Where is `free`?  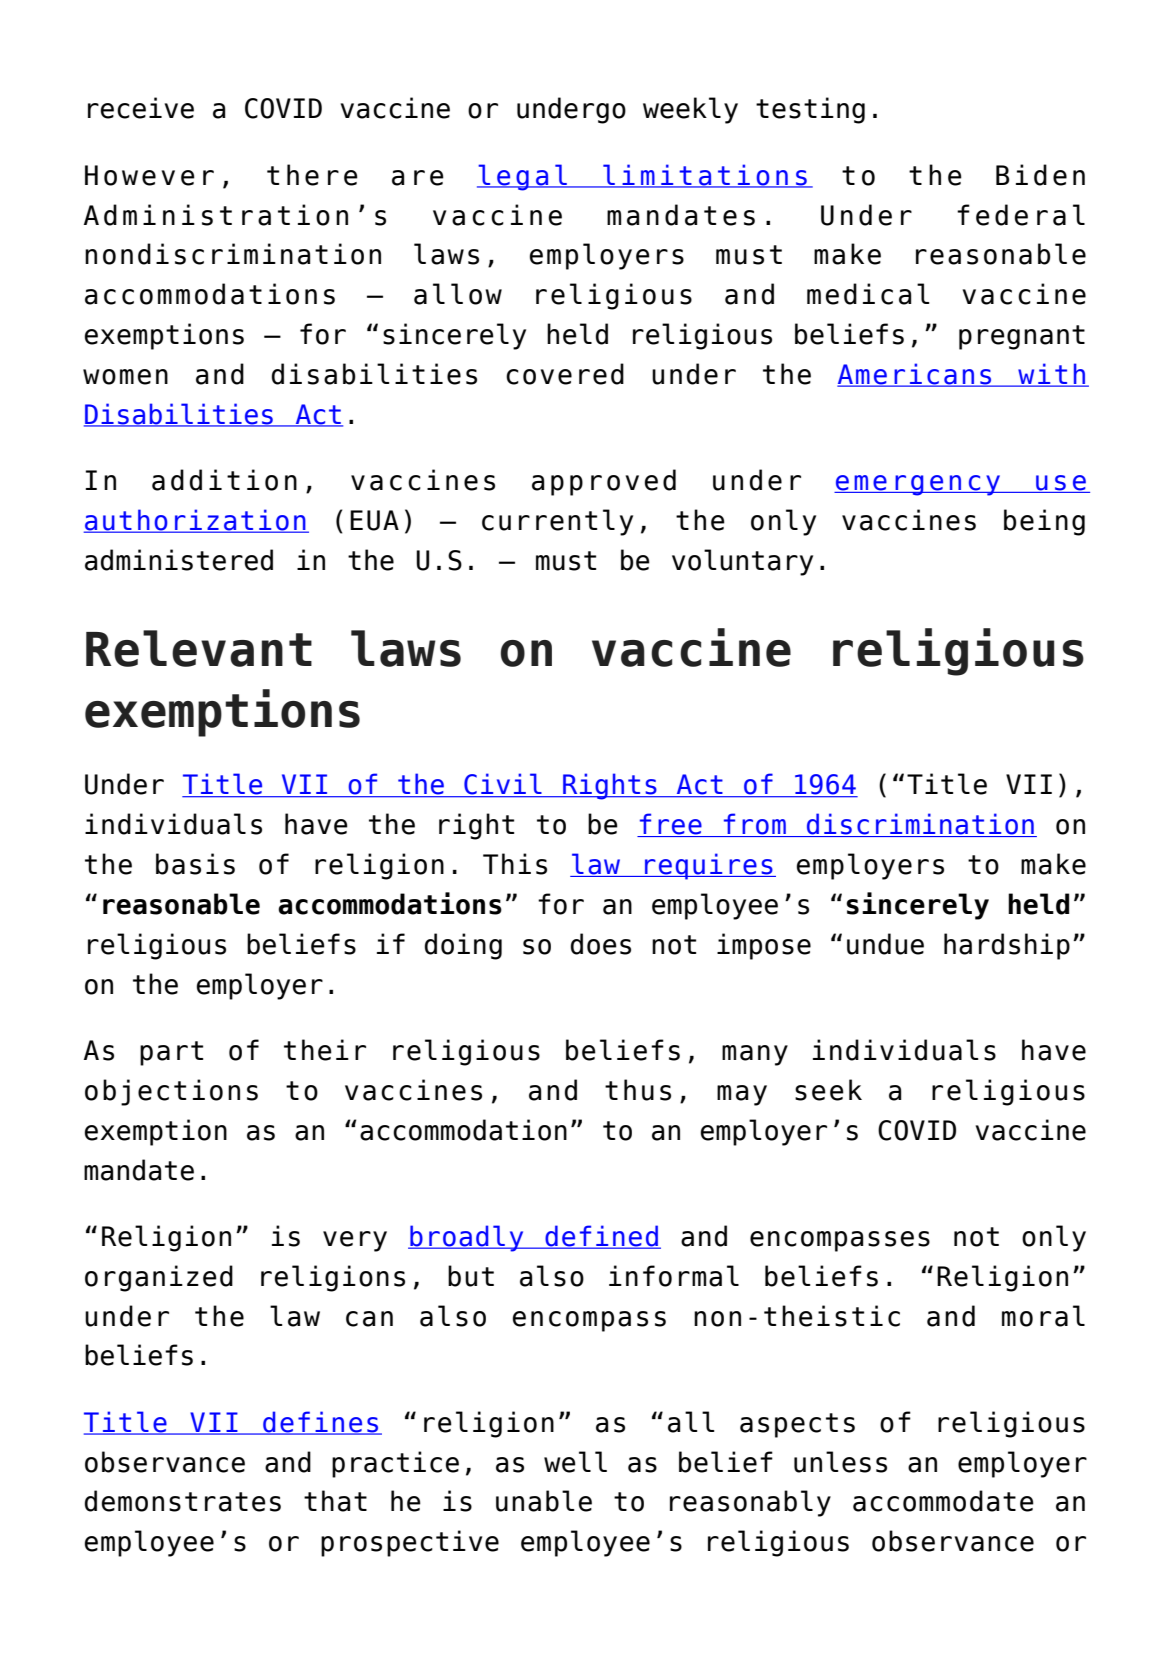
free is located at coordinates (671, 825).
